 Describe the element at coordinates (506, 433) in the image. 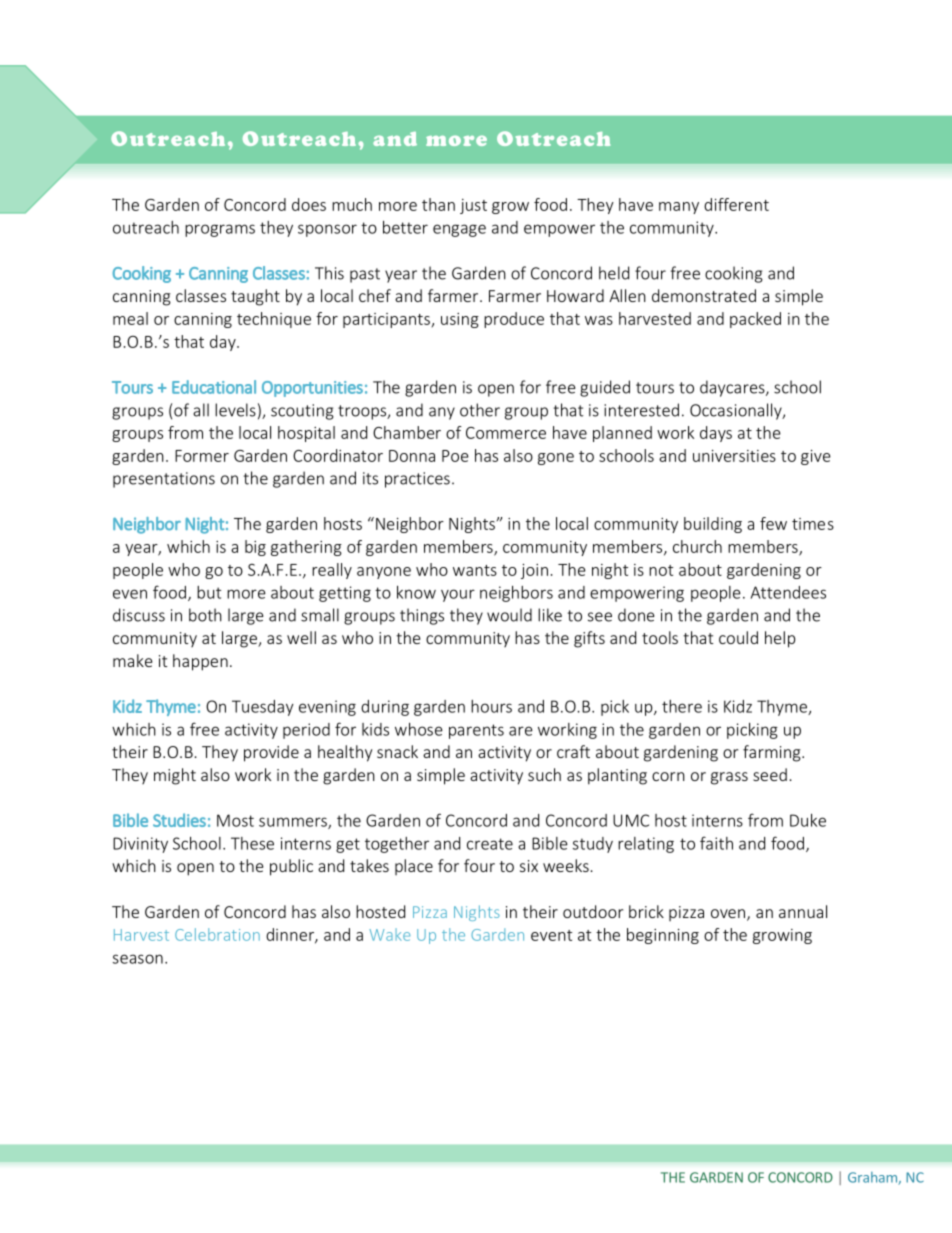

I see `Commerce` at that location.
